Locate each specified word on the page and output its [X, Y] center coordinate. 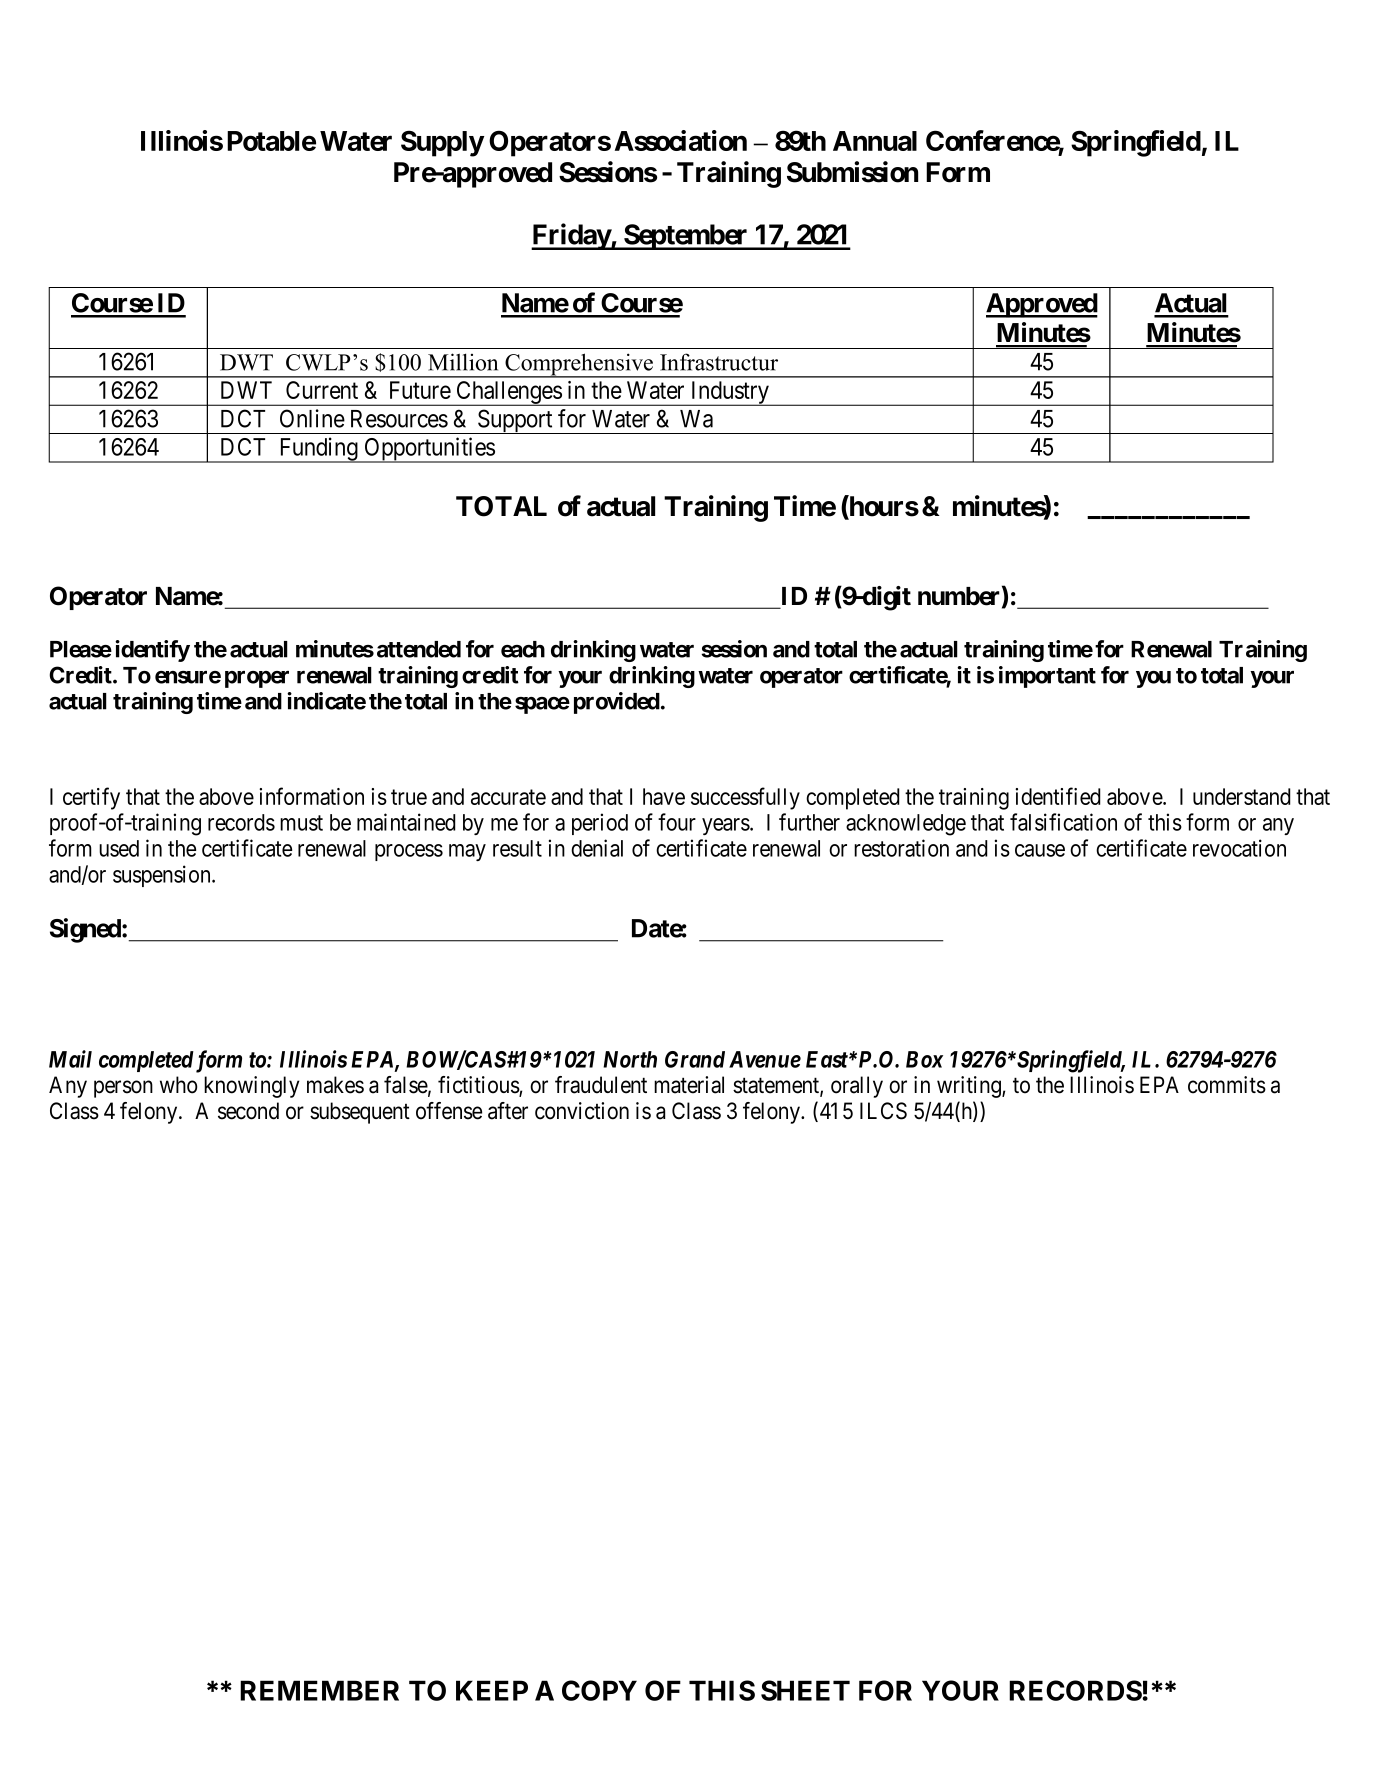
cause [1040, 850]
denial [597, 848]
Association [681, 140]
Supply [442, 143]
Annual [875, 141]
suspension [163, 876]
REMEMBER [319, 1690]
